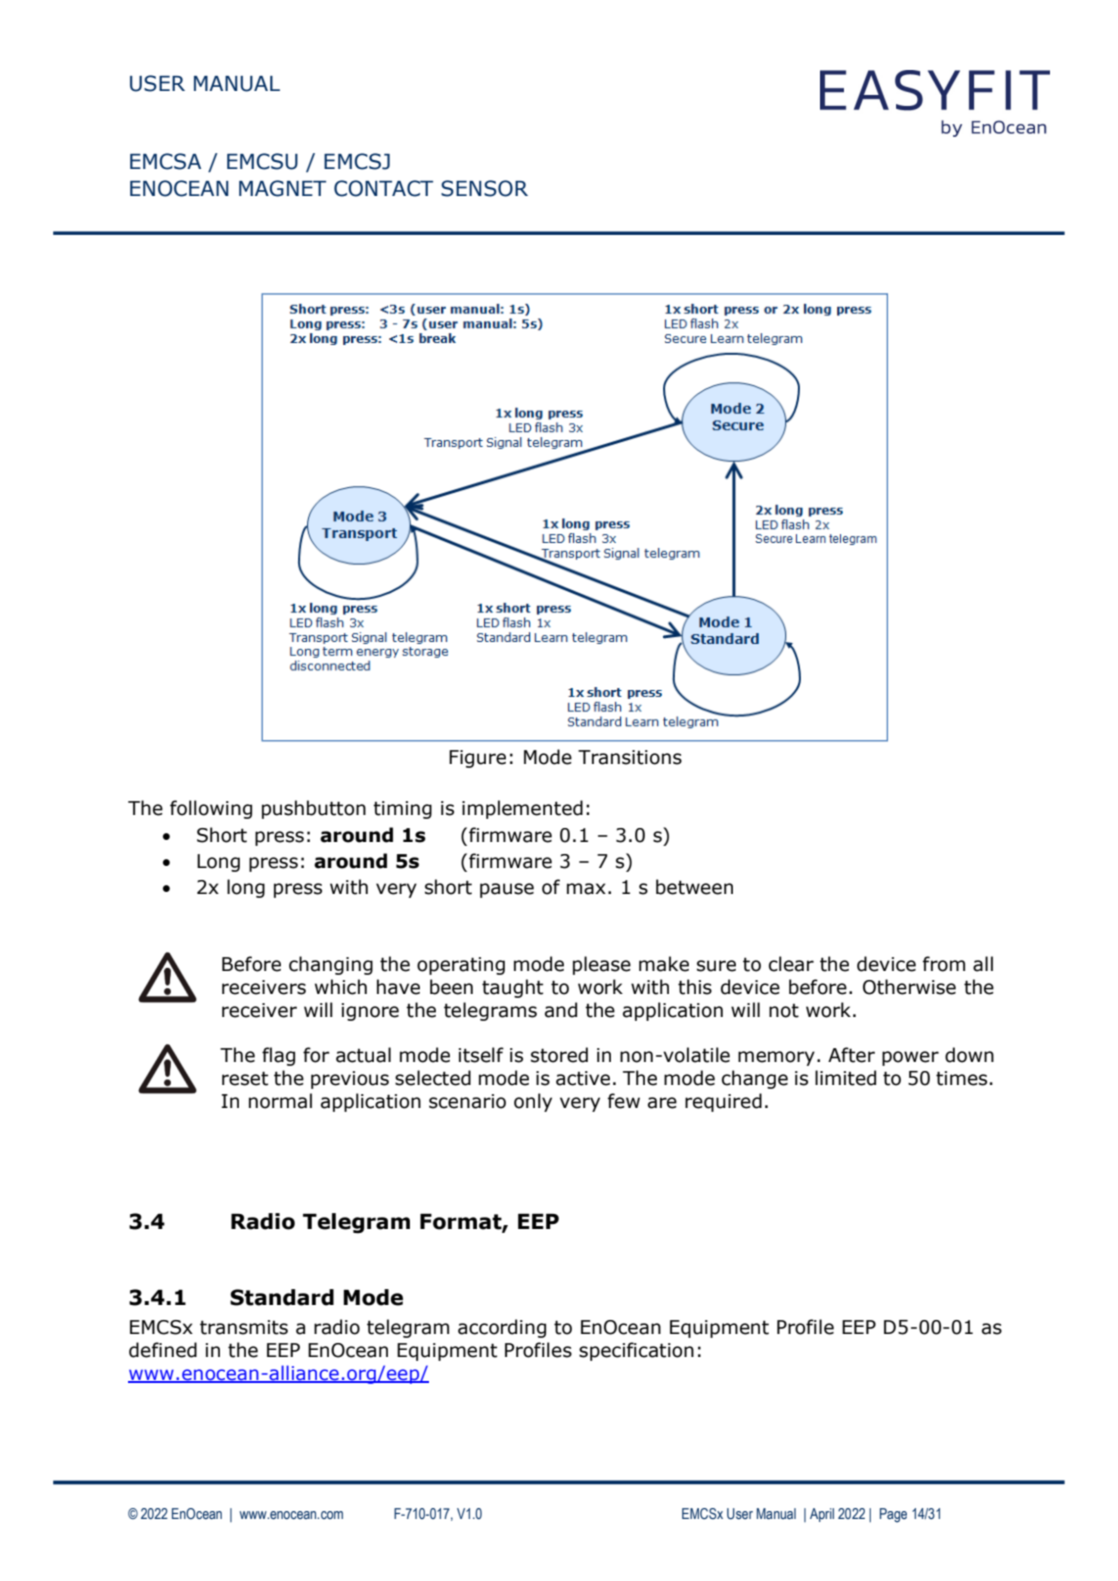 Image resolution: width=1118 pixels, height=1581 pixels. I want to click on CONTACT, so click(383, 188).
